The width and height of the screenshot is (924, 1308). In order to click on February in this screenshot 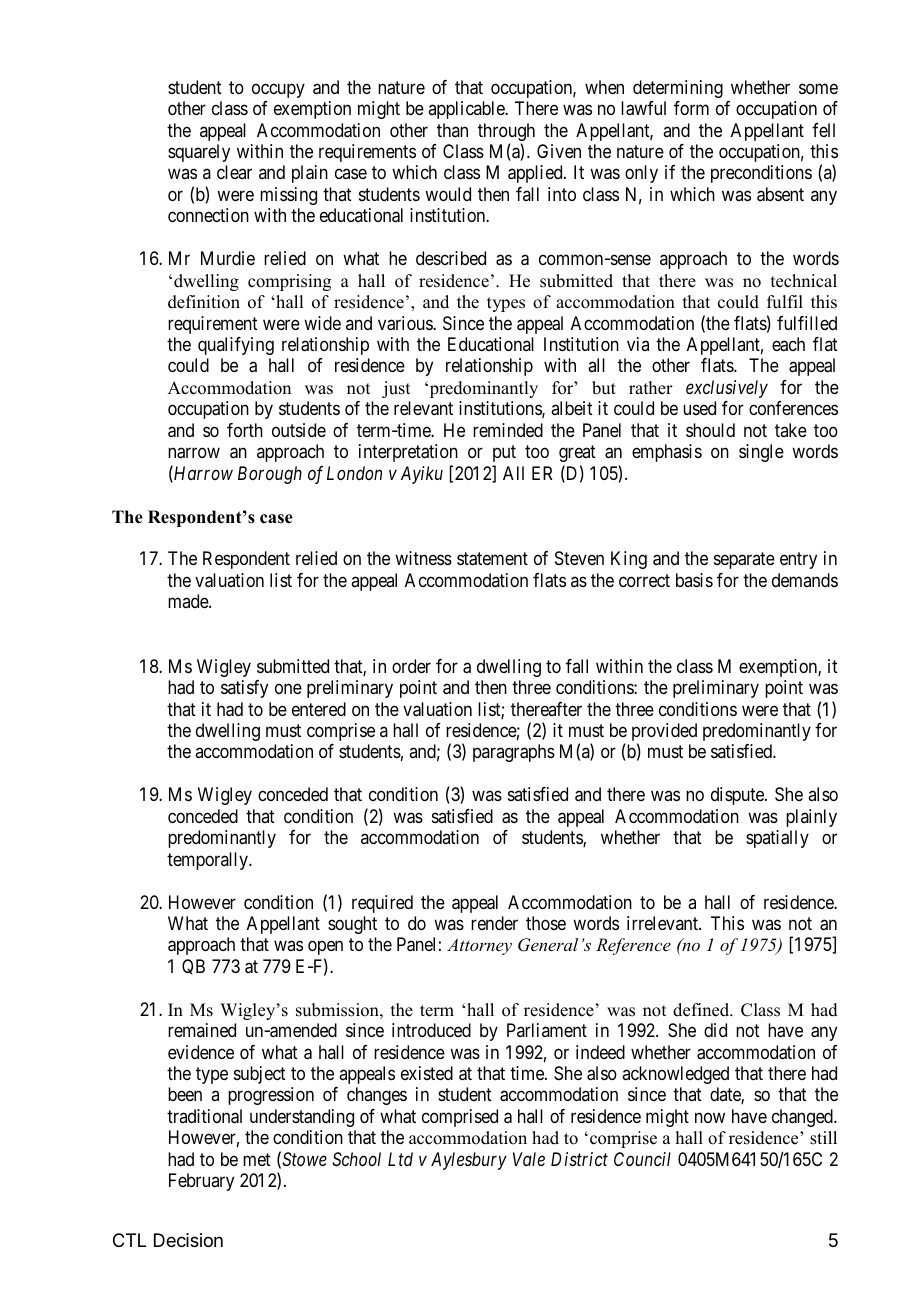, I will do `click(201, 1182)`.
